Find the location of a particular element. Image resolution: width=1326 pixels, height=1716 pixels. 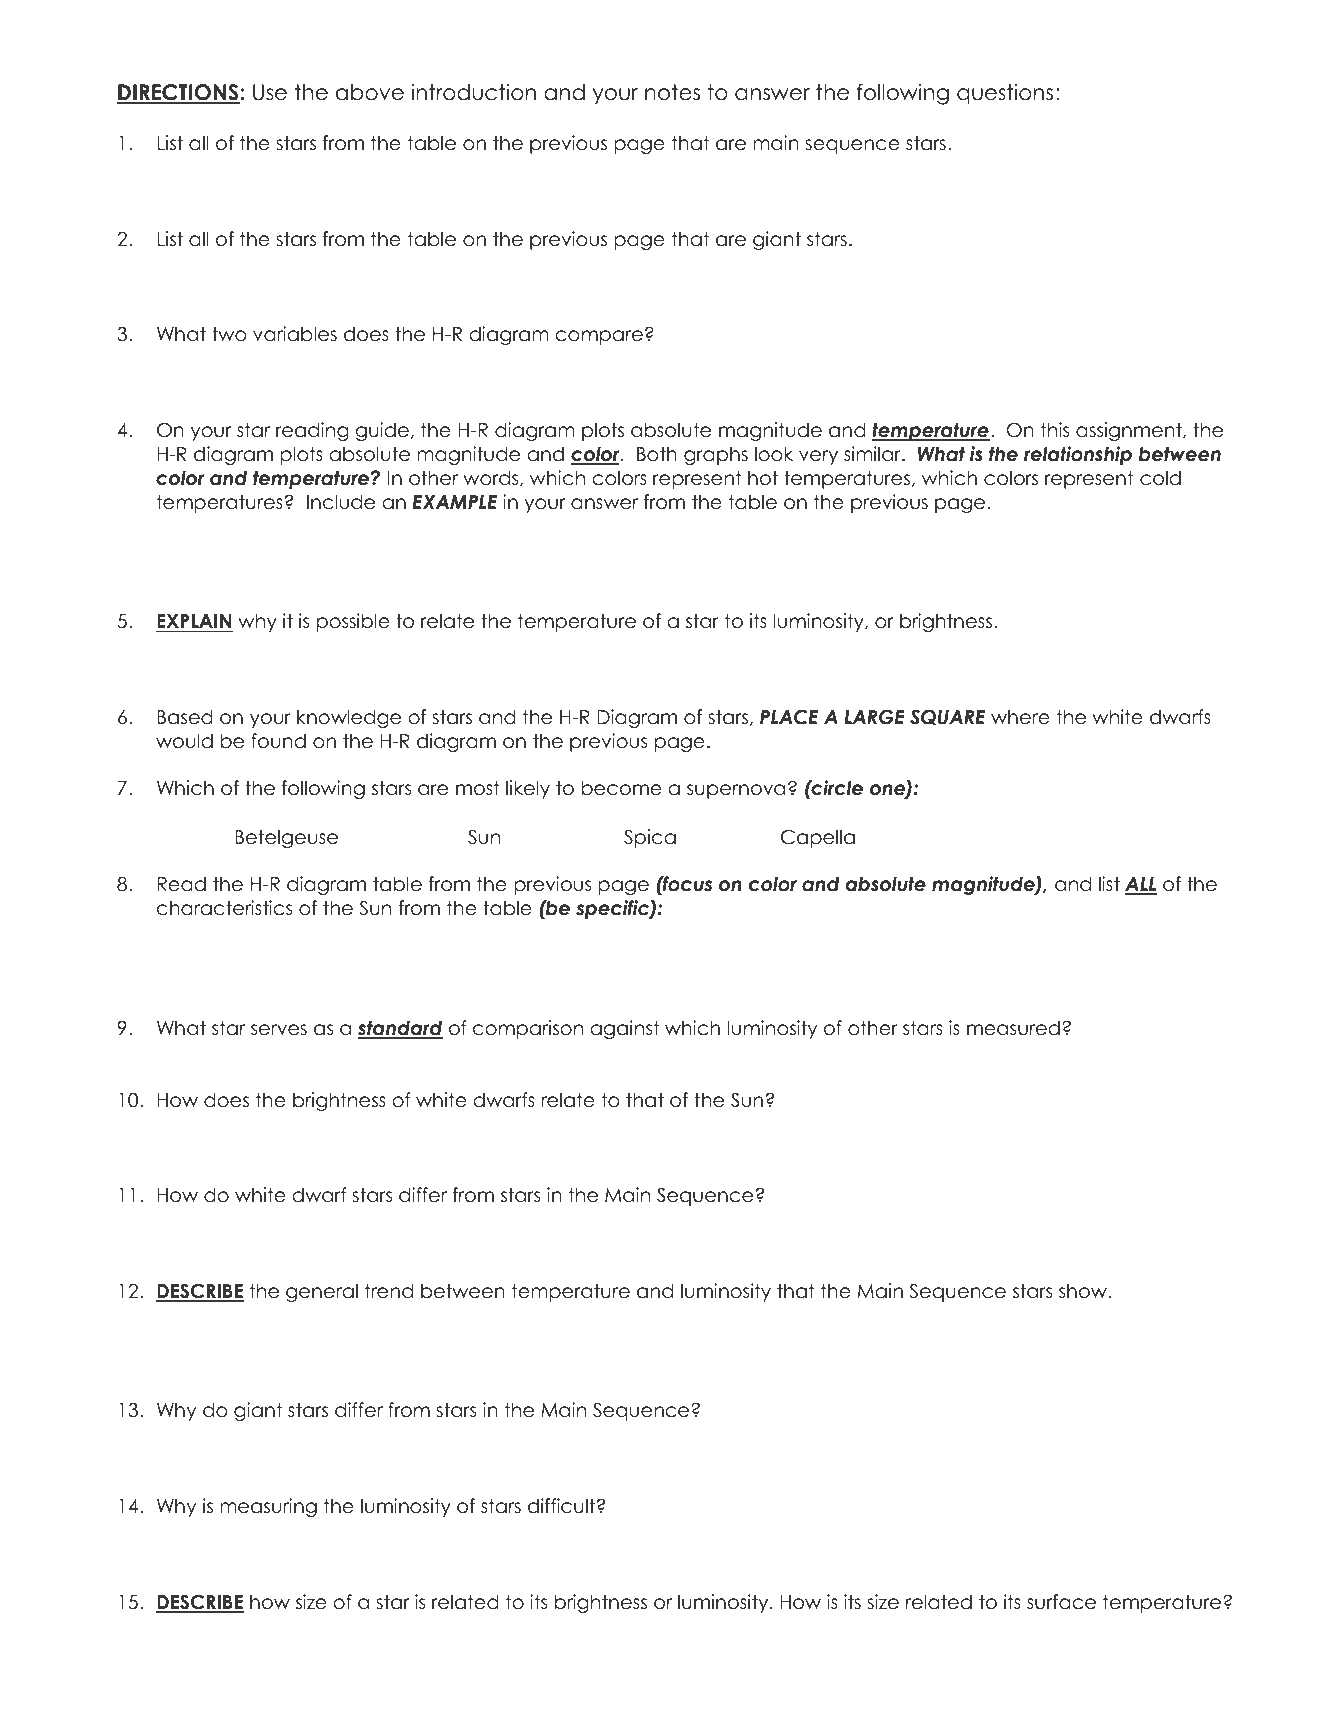

against is located at coordinates (624, 1029).
